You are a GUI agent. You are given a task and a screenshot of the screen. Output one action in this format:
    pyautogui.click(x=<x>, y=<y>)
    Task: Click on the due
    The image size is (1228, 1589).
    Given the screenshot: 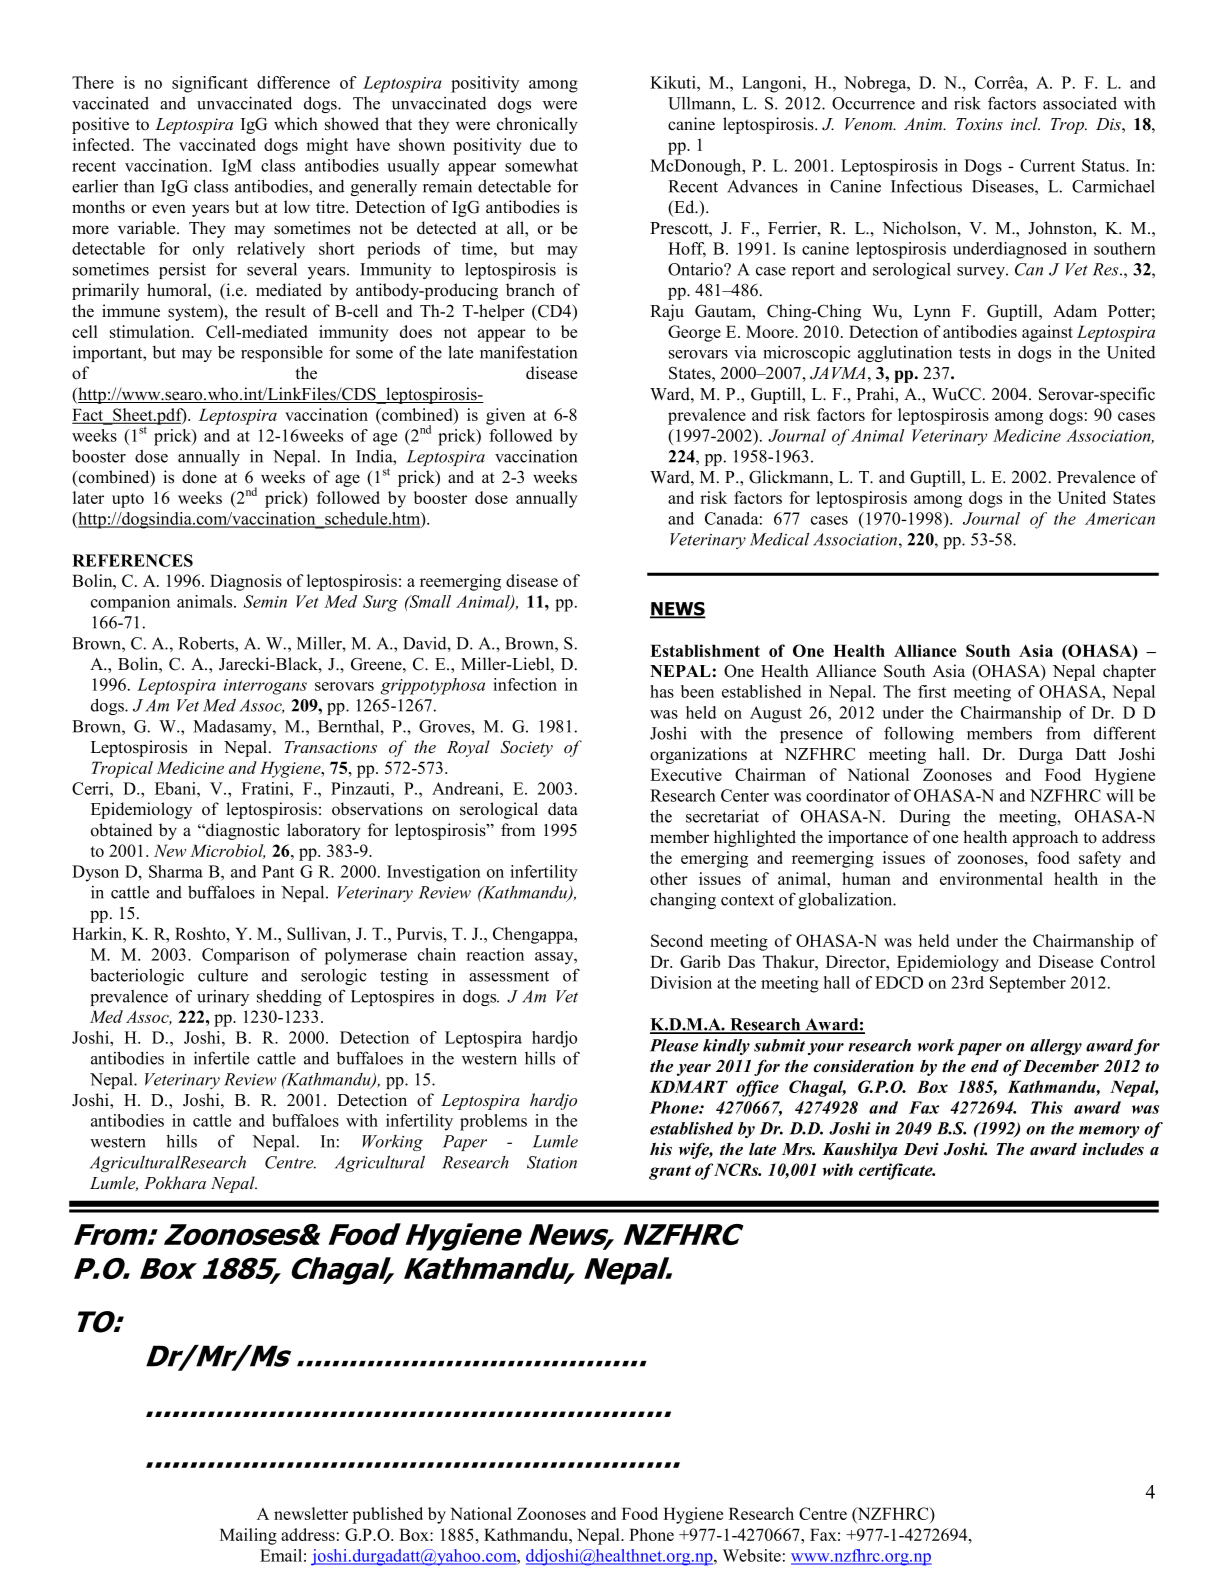 What is the action you would take?
    pyautogui.click(x=543, y=144)
